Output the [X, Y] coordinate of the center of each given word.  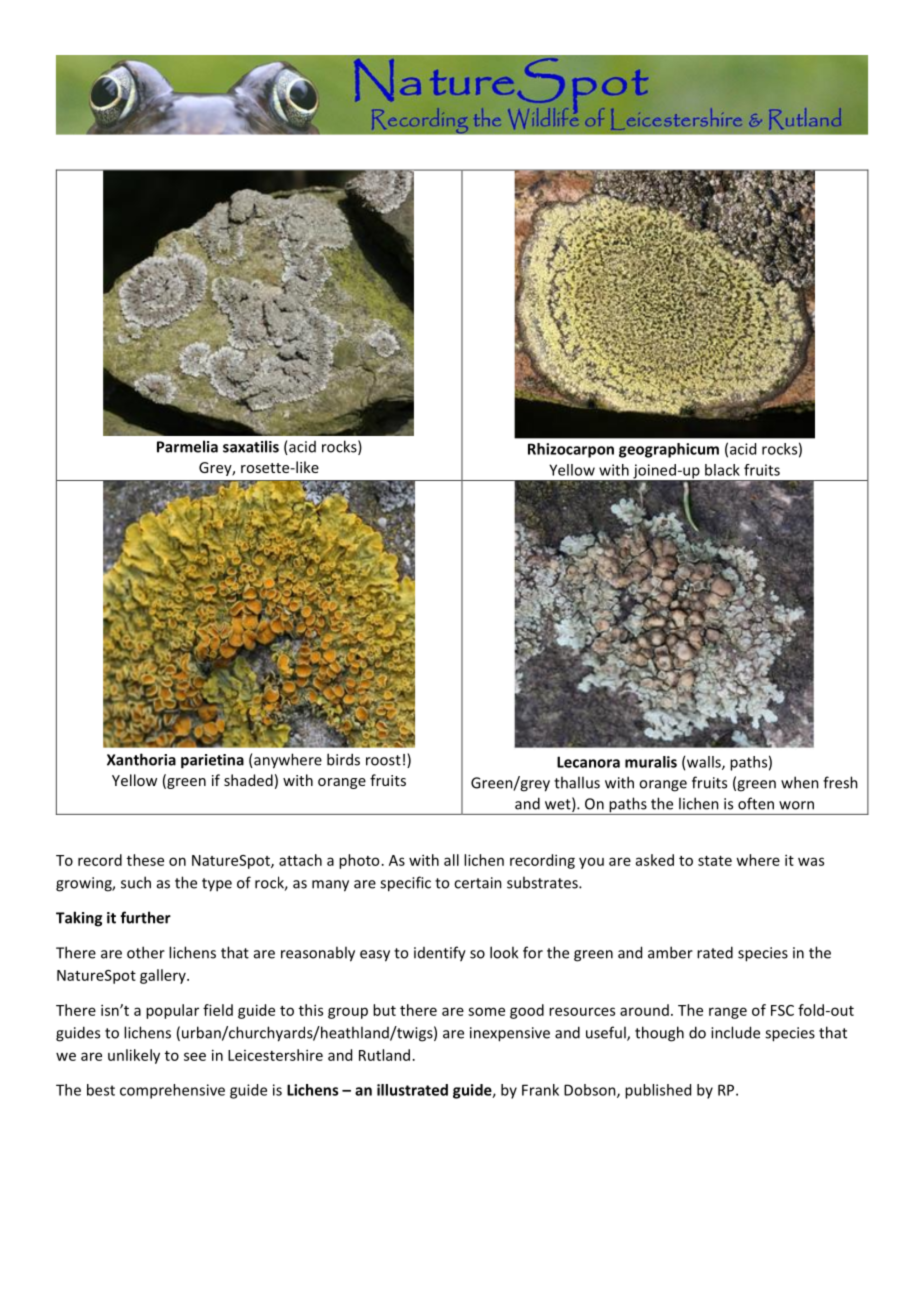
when [800, 782]
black [722, 470]
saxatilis [251, 446]
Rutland [384, 1055]
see [195, 1056]
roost [383, 760]
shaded [248, 780]
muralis [651, 762]
